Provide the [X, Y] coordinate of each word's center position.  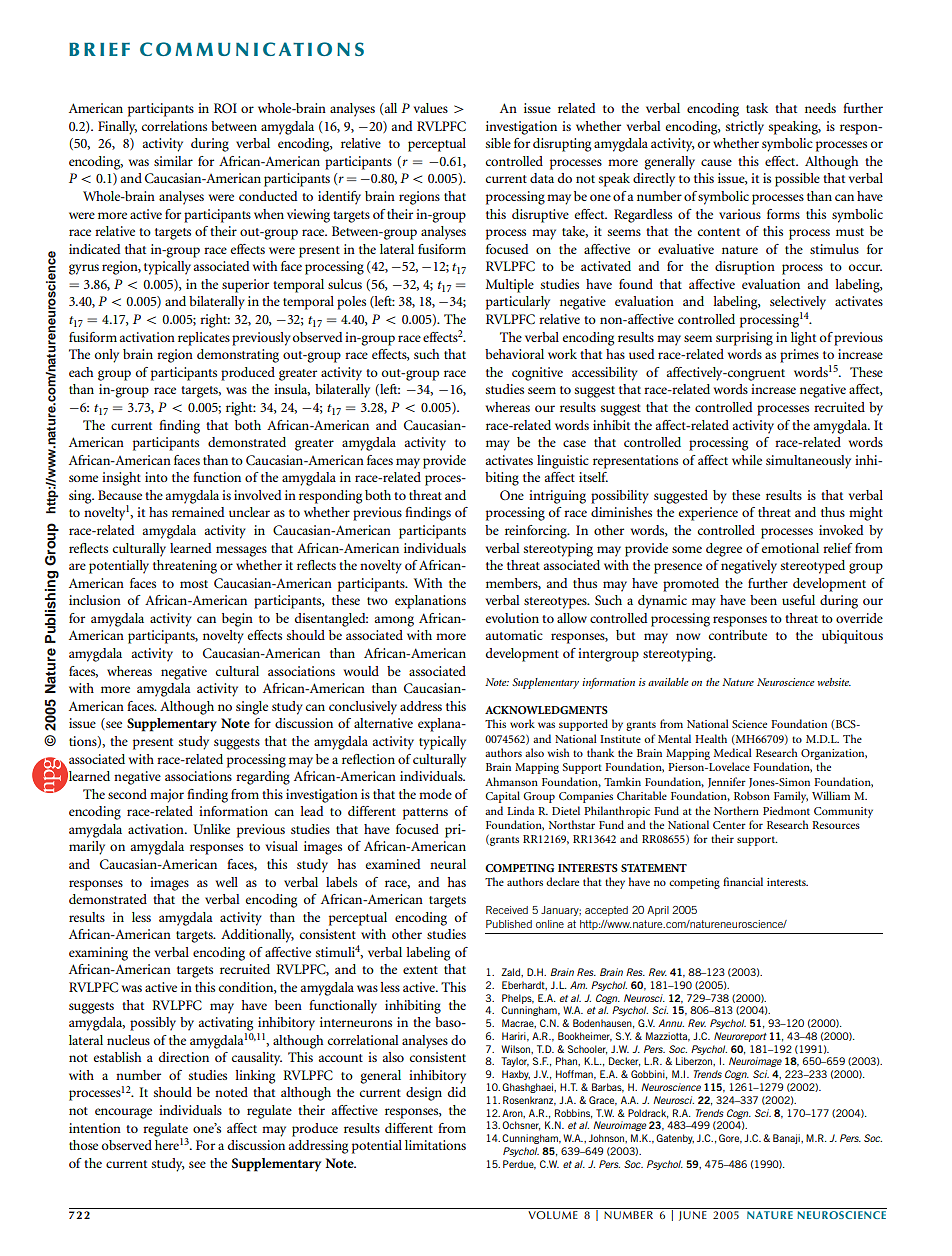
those [83, 1145]
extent [420, 970]
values [431, 108]
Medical [733, 752]
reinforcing [537, 532]
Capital [502, 797]
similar [173, 161]
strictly [745, 128]
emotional [790, 548]
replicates [204, 339]
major [167, 796]
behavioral [514, 354]
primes [799, 356]
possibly [153, 1024]
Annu [671, 1023]
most [194, 584]
